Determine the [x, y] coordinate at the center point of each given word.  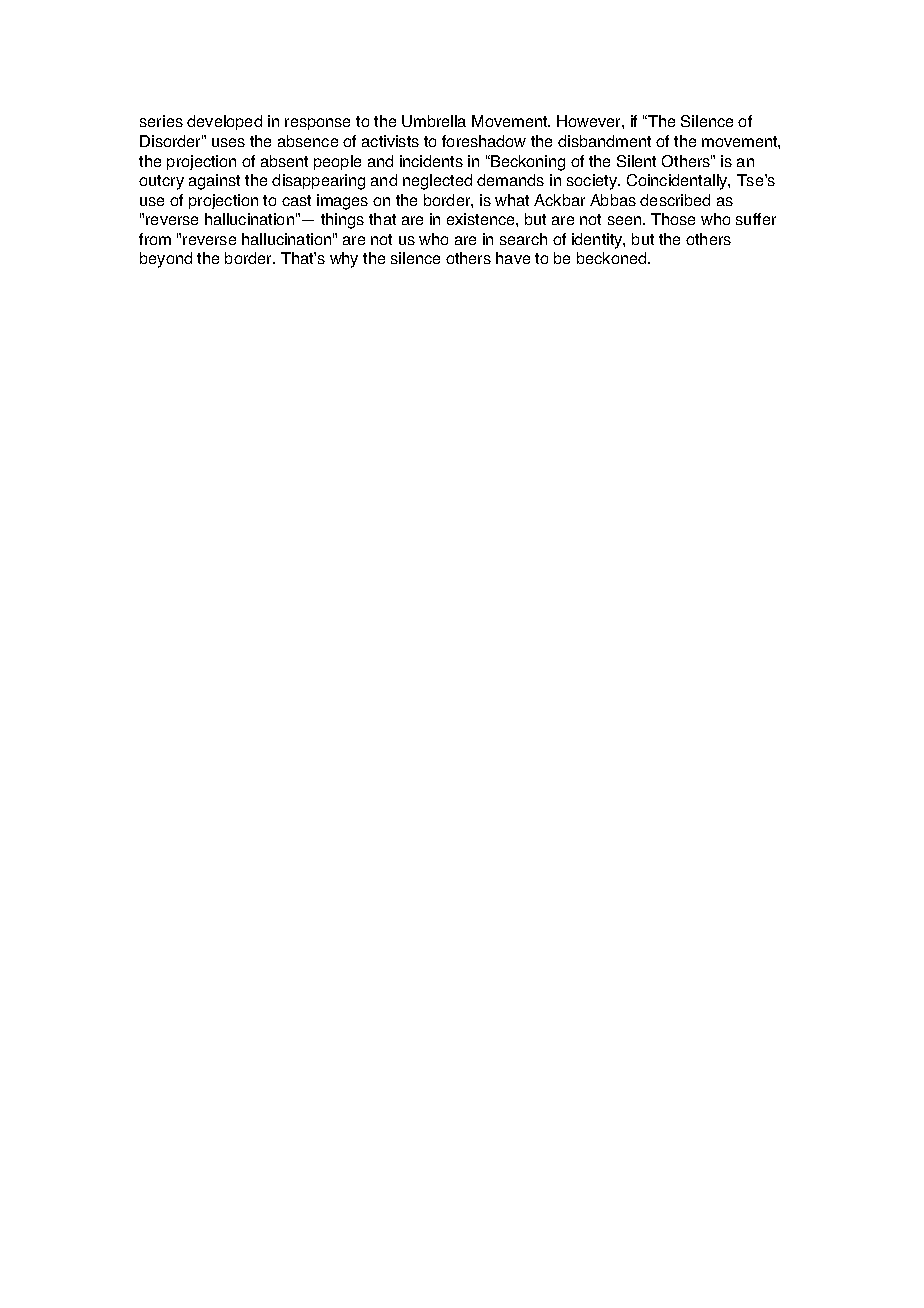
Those [673, 219]
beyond [166, 260]
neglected [437, 182]
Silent [636, 161]
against [214, 182]
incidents [431, 161]
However [590, 121]
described [675, 200]
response [317, 124]
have [513, 258]
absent [284, 161]
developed [224, 122]
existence [482, 219]
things [342, 221]
